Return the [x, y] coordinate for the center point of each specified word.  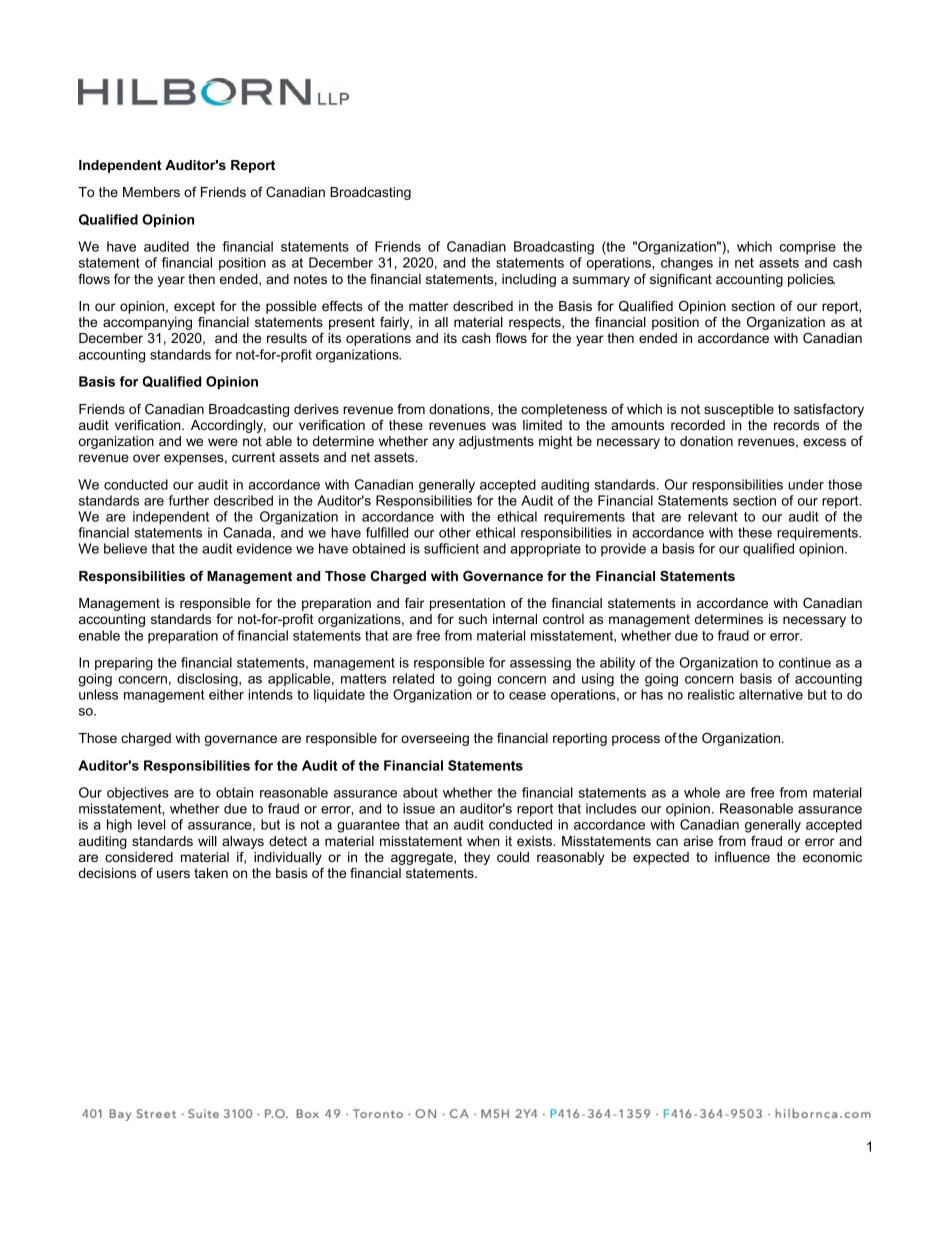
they [477, 858]
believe [125, 548]
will [207, 841]
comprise [808, 248]
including [529, 280]
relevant [712, 516]
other [455, 532]
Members [151, 192]
